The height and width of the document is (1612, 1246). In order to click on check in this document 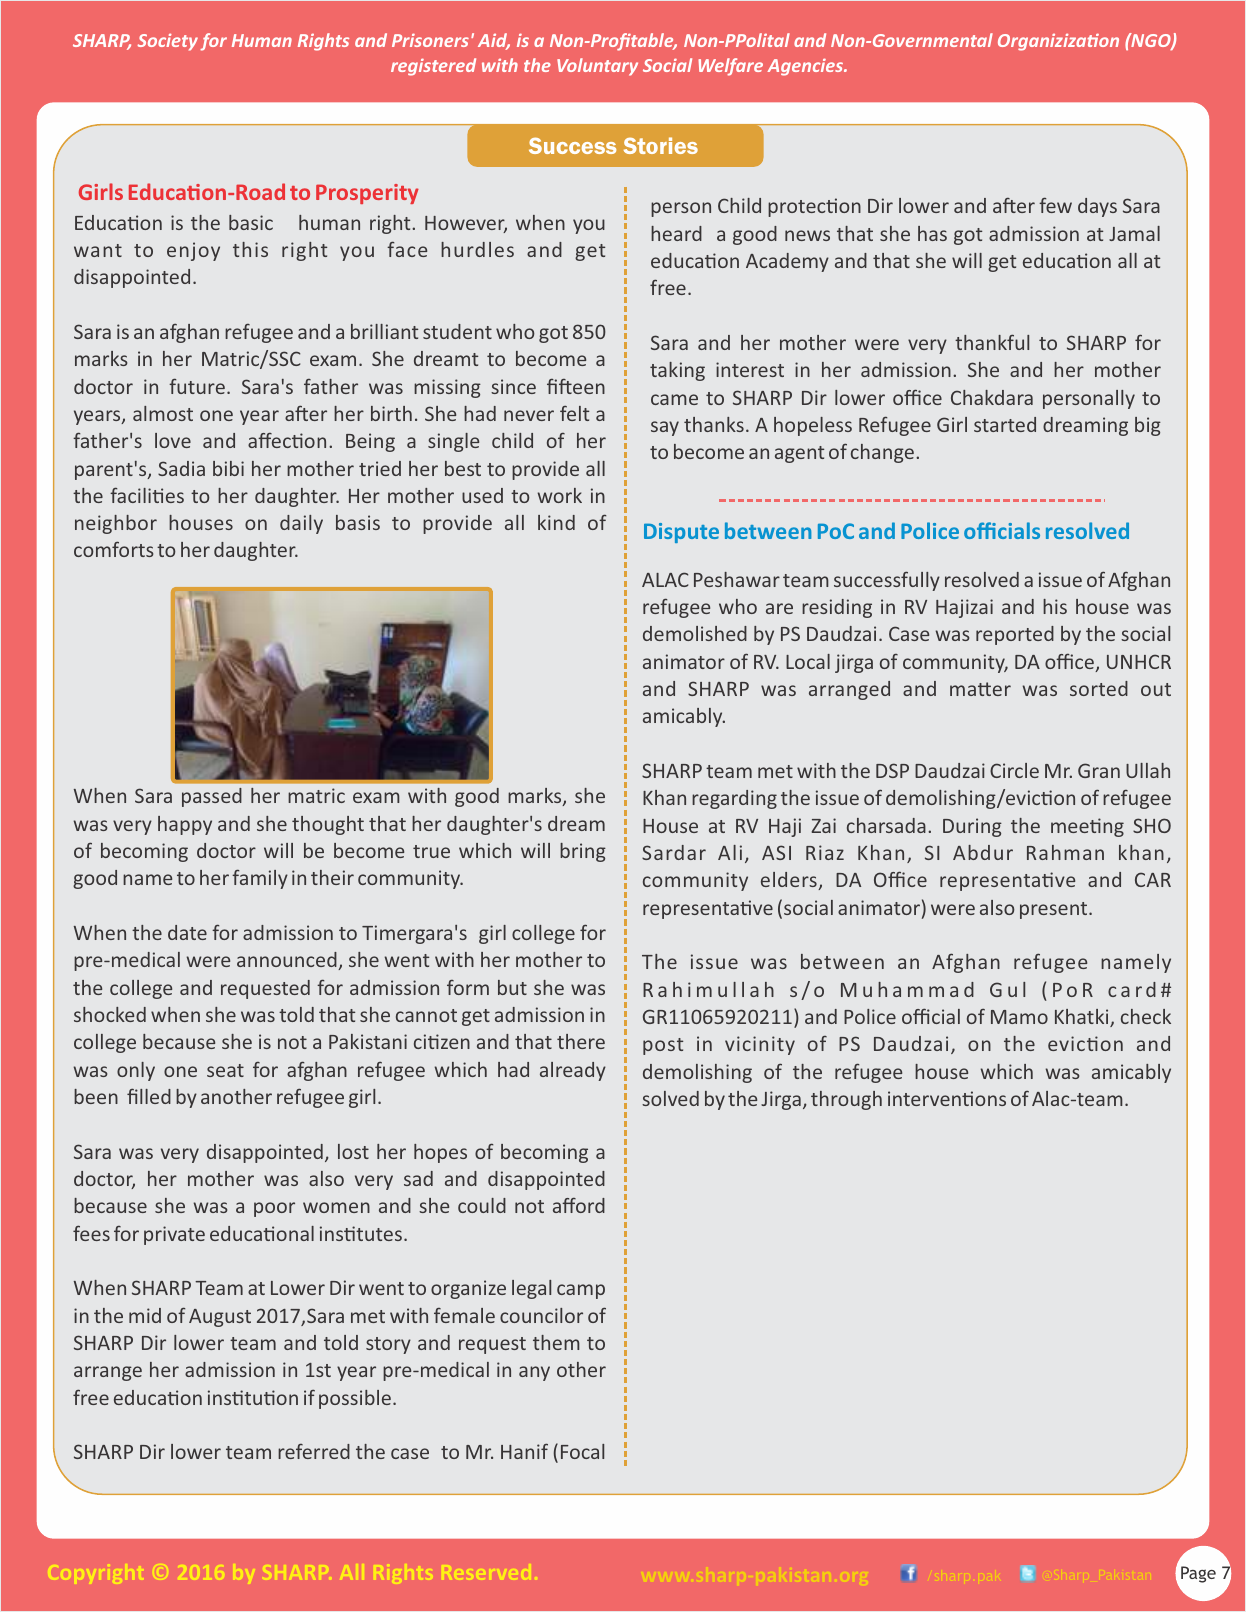, I will do `click(1146, 1016)`.
